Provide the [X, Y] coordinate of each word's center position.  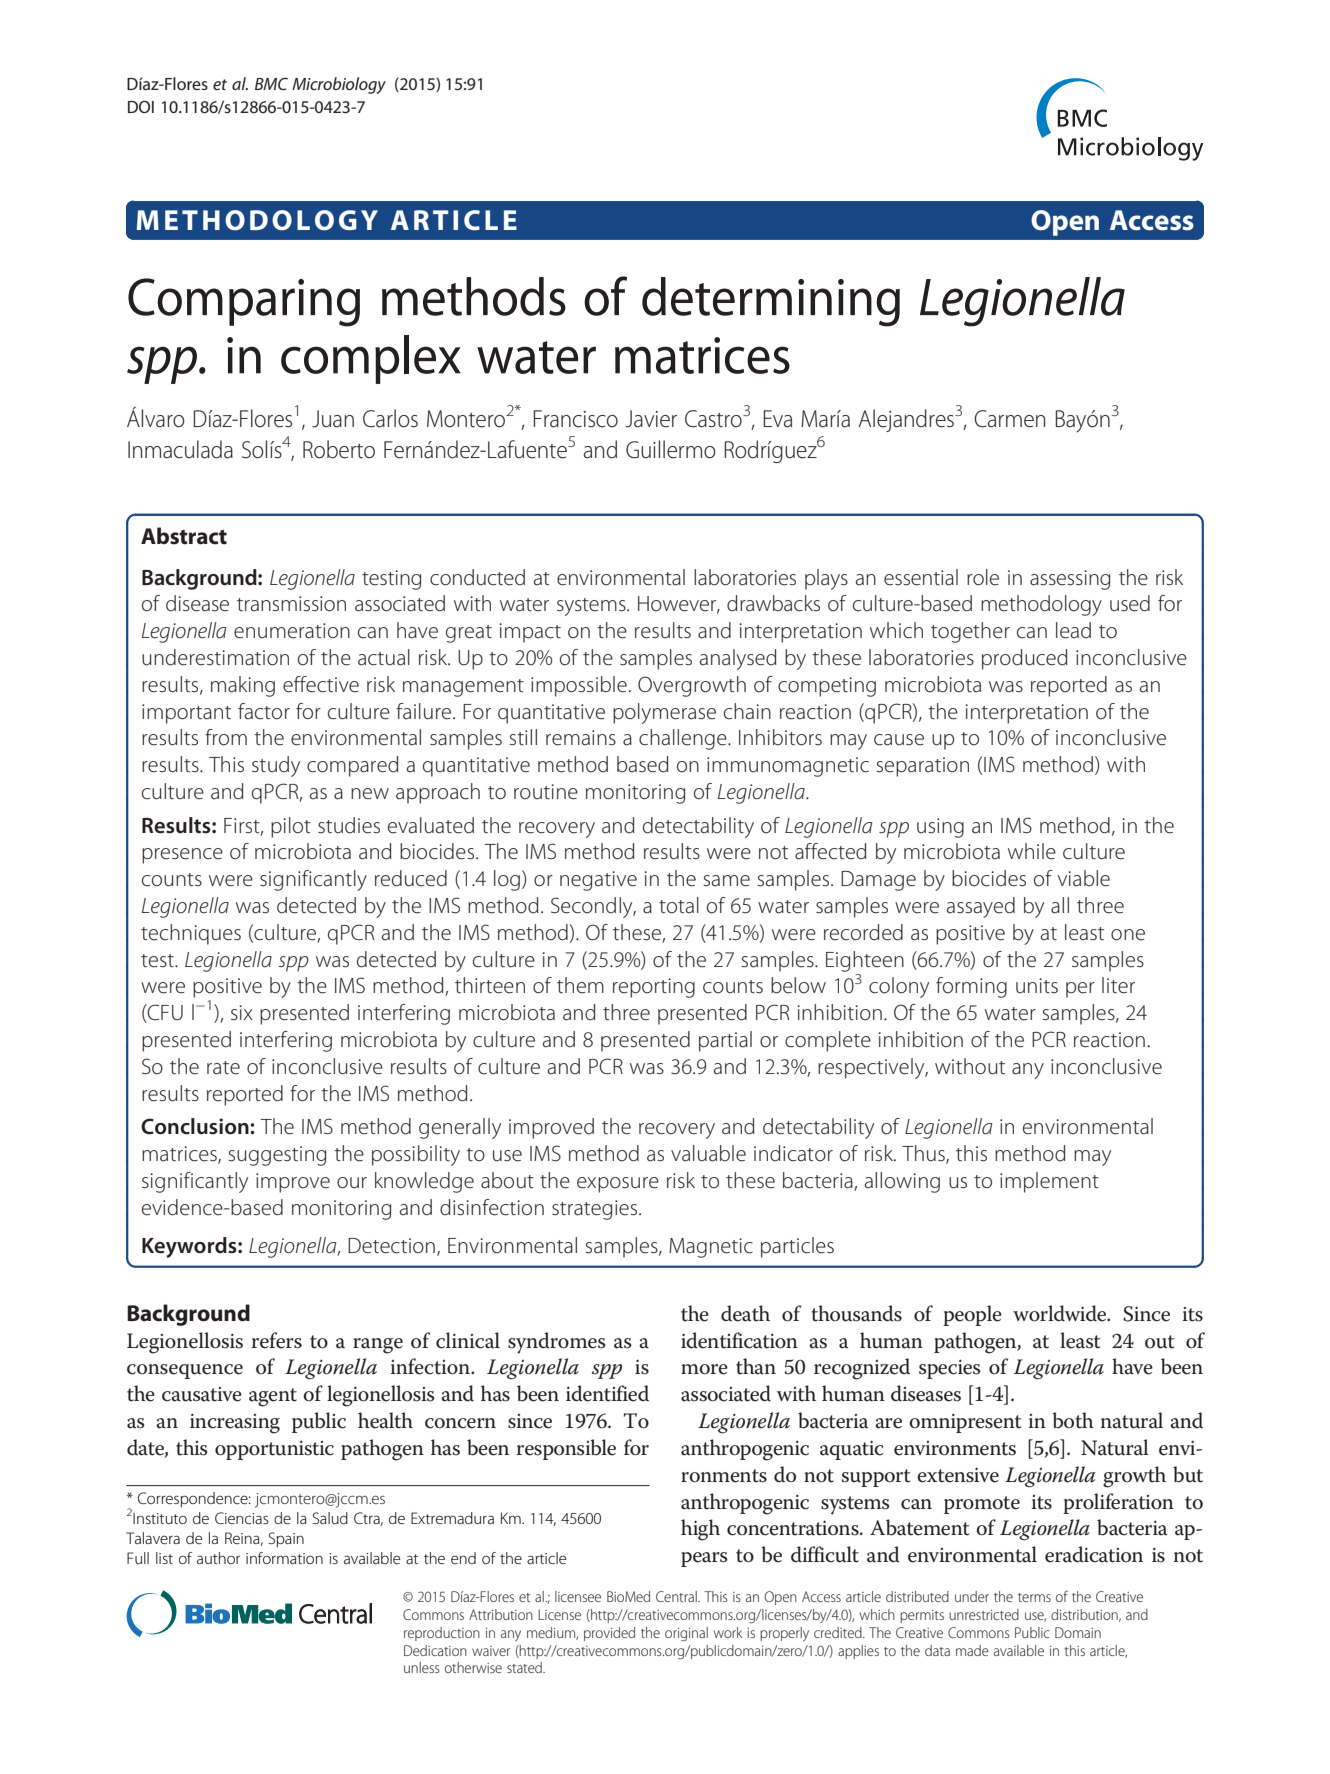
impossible [579, 686]
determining [771, 302]
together [970, 632]
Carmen [1009, 419]
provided [609, 1634]
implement [1049, 1182]
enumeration [292, 631]
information [284, 1558]
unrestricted [984, 1614]
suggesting [277, 1156]
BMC [271, 83]
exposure [618, 1185]
